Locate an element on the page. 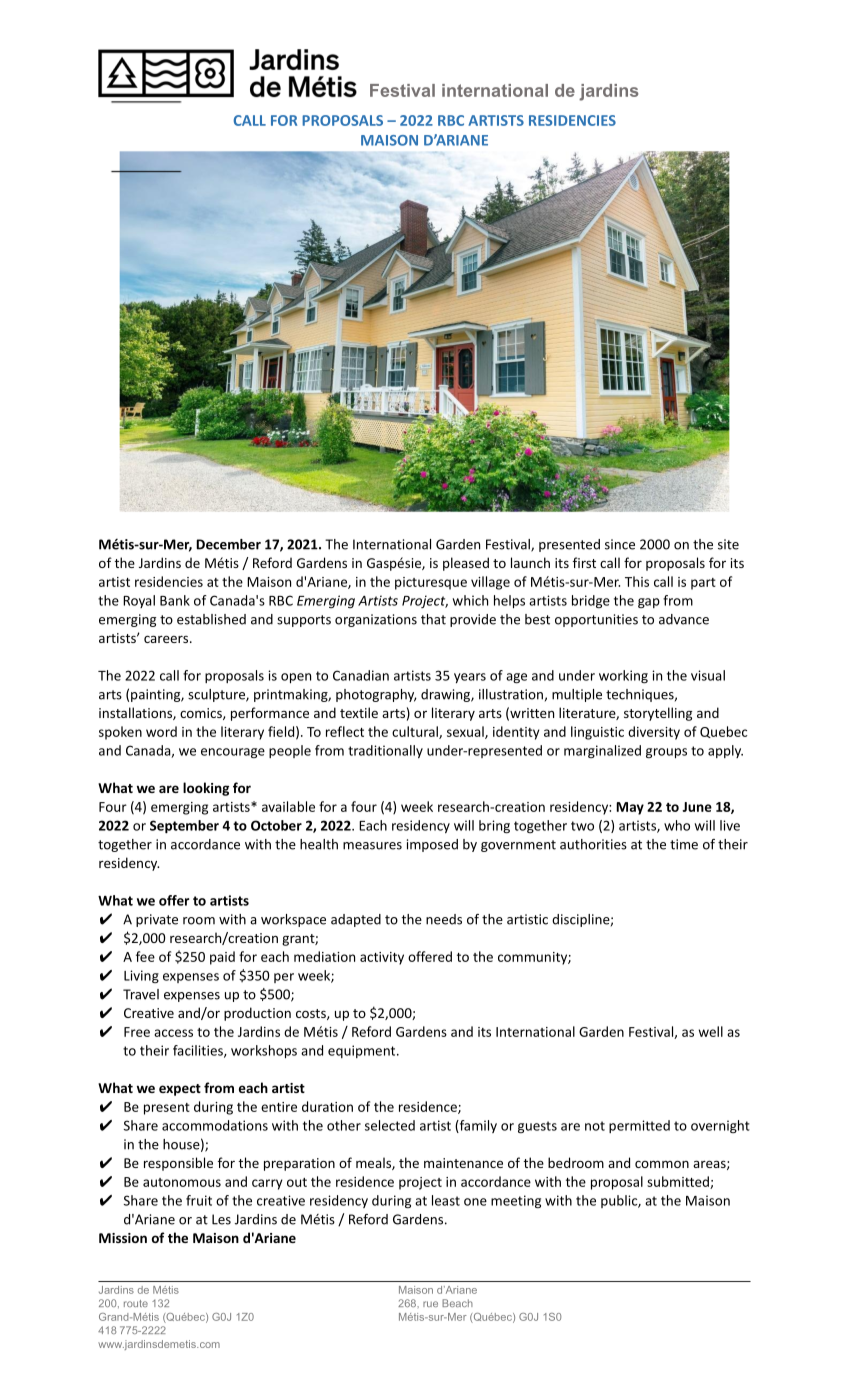  picturesque is located at coordinates (431, 583).
